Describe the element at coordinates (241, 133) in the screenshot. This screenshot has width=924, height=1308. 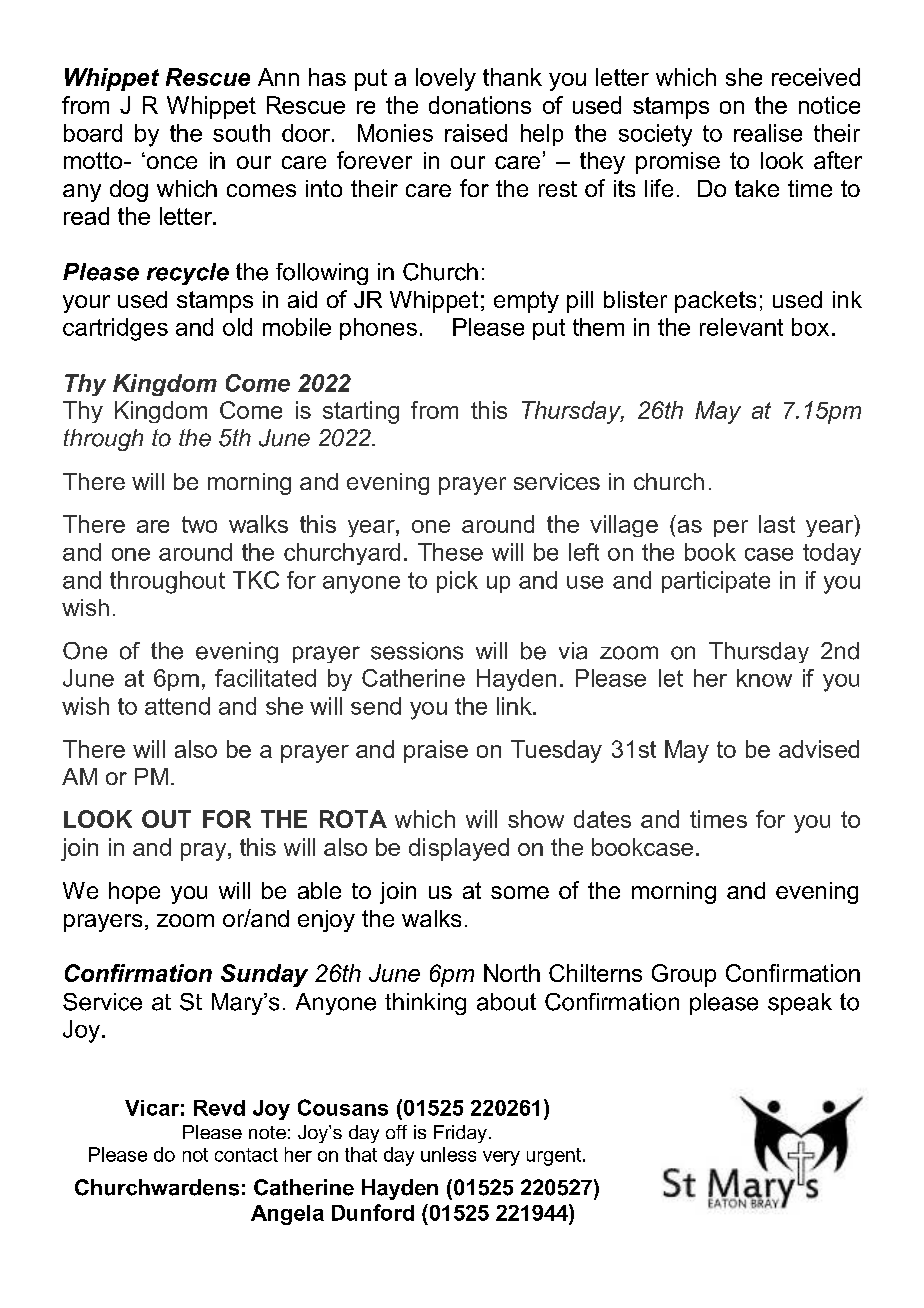
I see `south` at that location.
